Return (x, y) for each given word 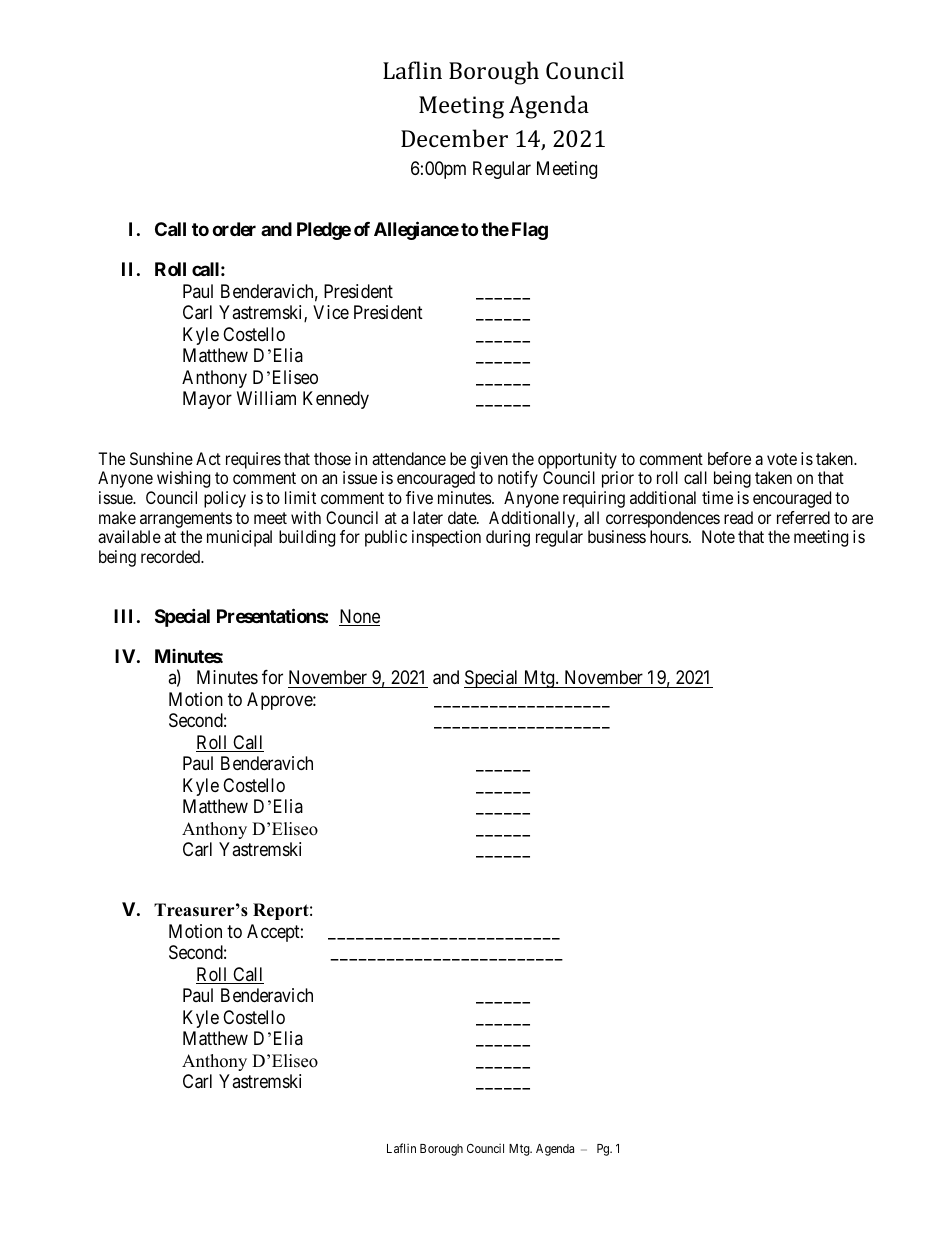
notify (518, 479)
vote (782, 459)
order (234, 229)
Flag (530, 231)
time (717, 497)
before (729, 458)
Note (718, 536)
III (123, 616)
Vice (331, 312)
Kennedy (336, 400)
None (359, 617)
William (266, 398)
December (454, 138)
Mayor (207, 400)
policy (225, 499)
